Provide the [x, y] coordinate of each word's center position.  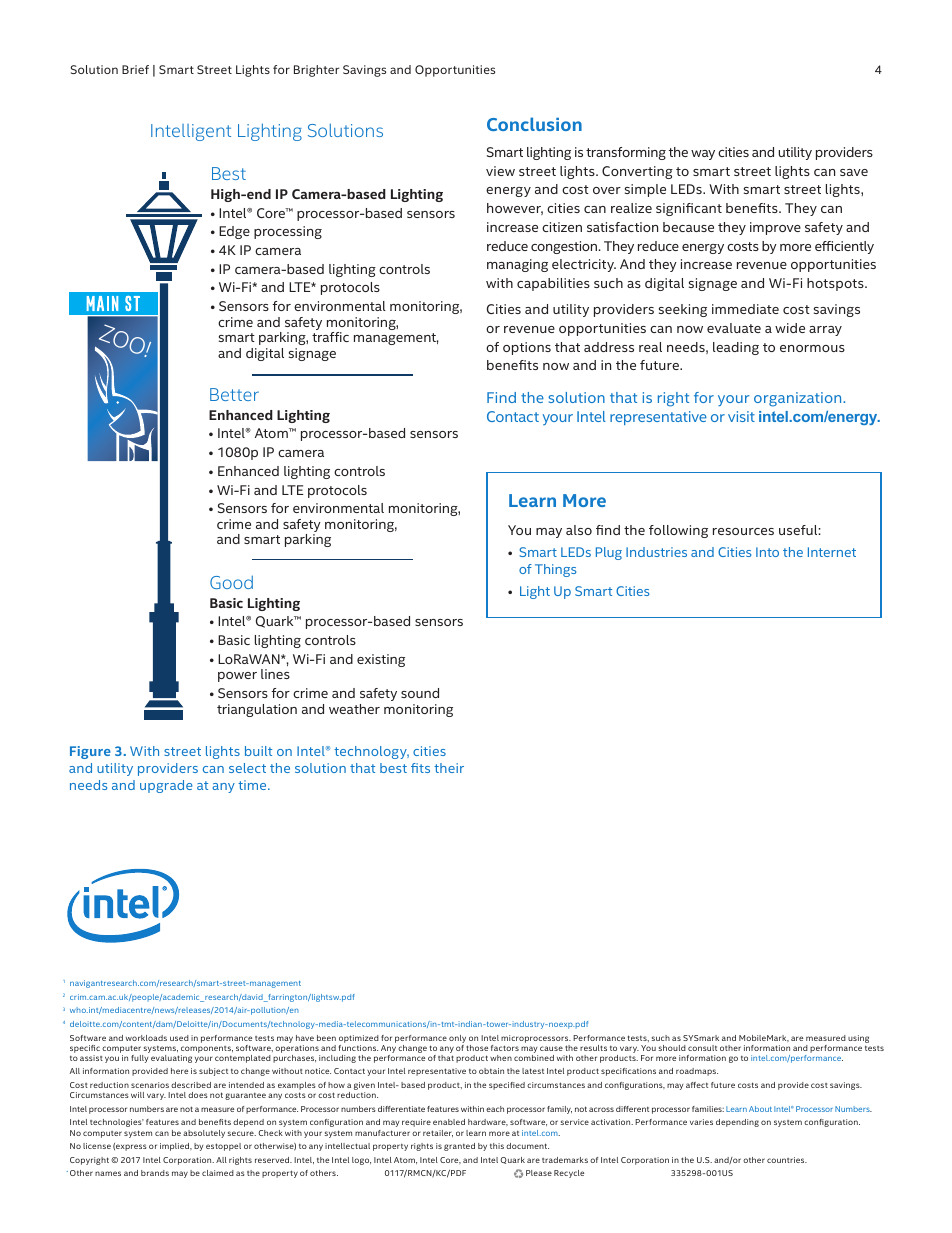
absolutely [204, 1134]
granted [459, 1147]
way [703, 155]
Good [231, 582]
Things [555, 570]
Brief [135, 69]
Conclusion [534, 124]
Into [767, 552]
